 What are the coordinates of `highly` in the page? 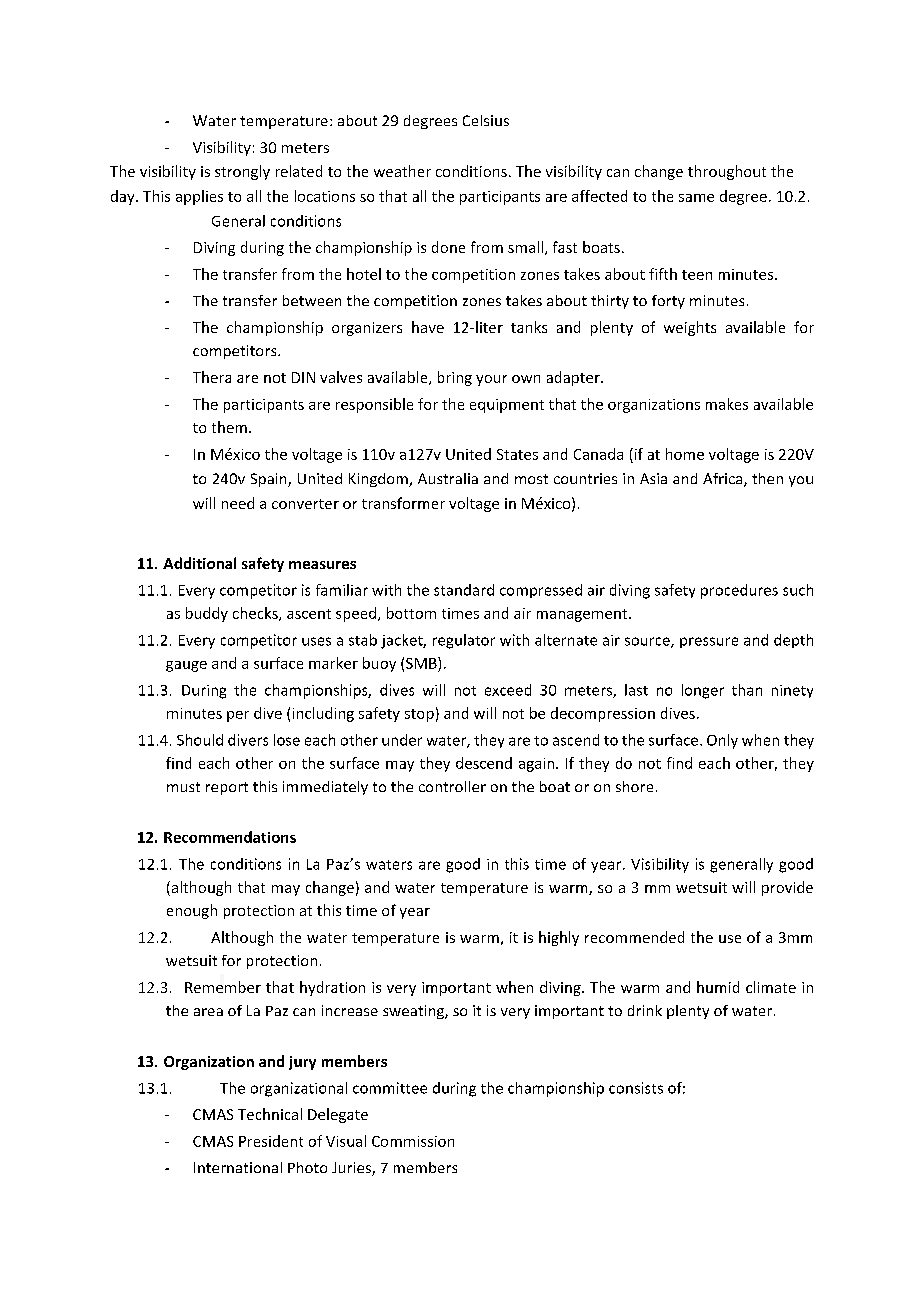 It's located at (559, 938).
